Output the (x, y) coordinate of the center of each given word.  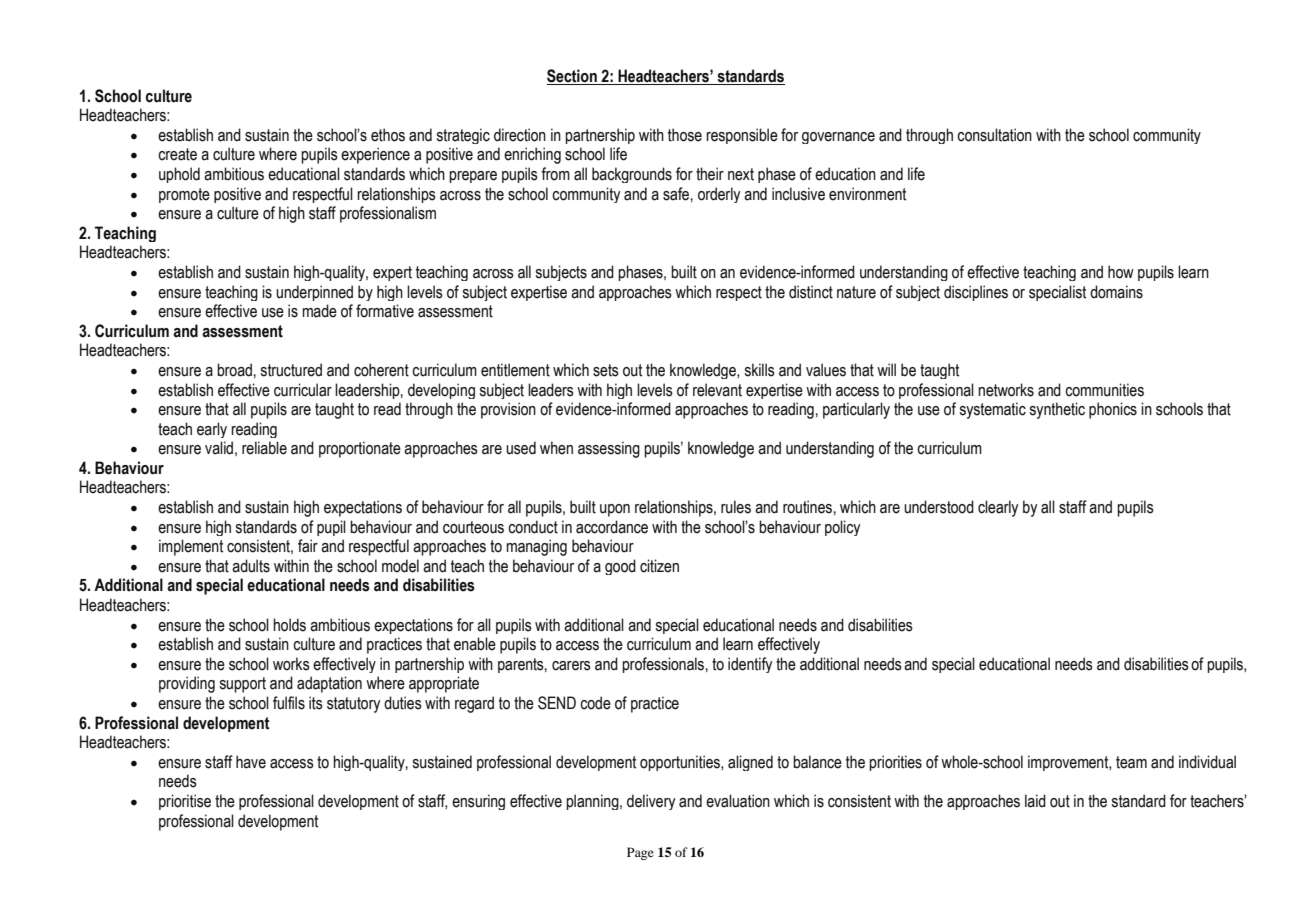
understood (939, 507)
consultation (994, 135)
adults (251, 566)
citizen (659, 566)
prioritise (185, 802)
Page (640, 853)
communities (1104, 390)
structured (291, 370)
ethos (388, 135)
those (685, 135)
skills (760, 370)
